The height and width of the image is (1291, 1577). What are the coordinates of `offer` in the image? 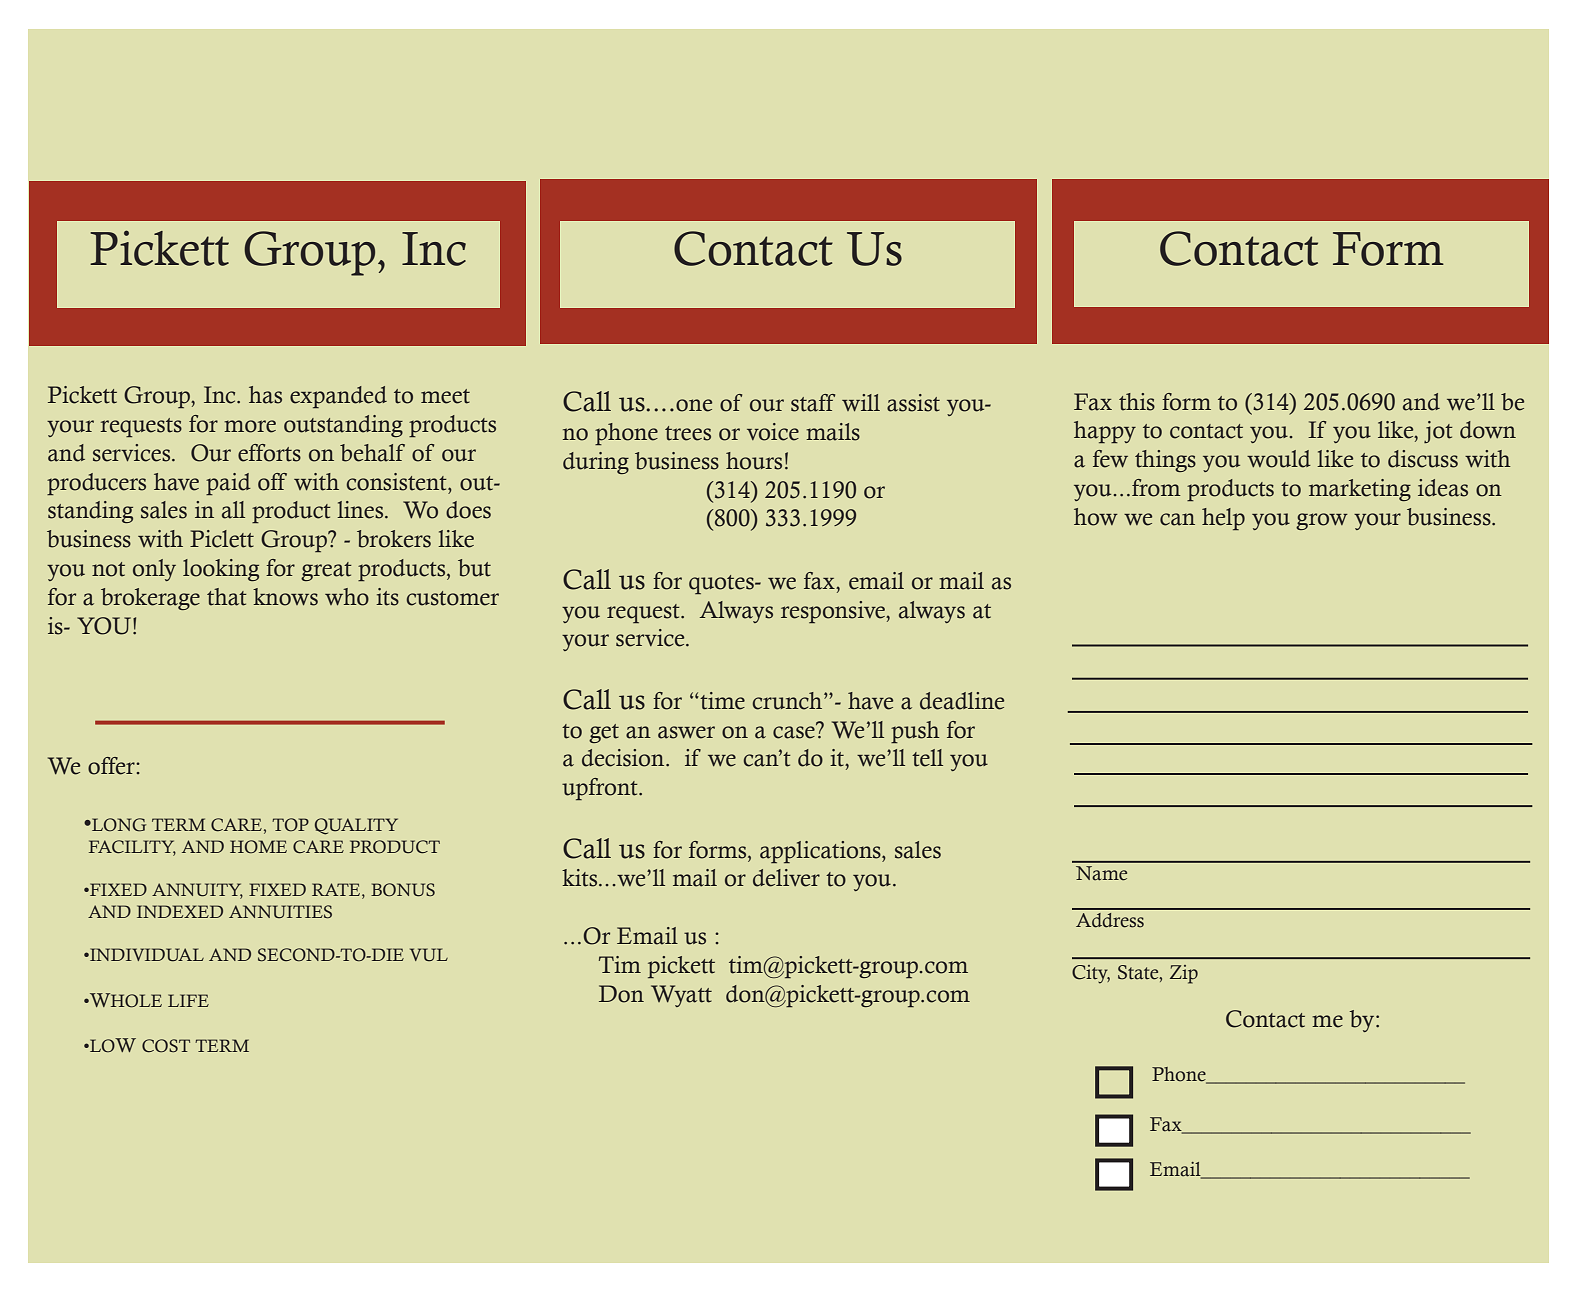 It's located at (112, 766).
